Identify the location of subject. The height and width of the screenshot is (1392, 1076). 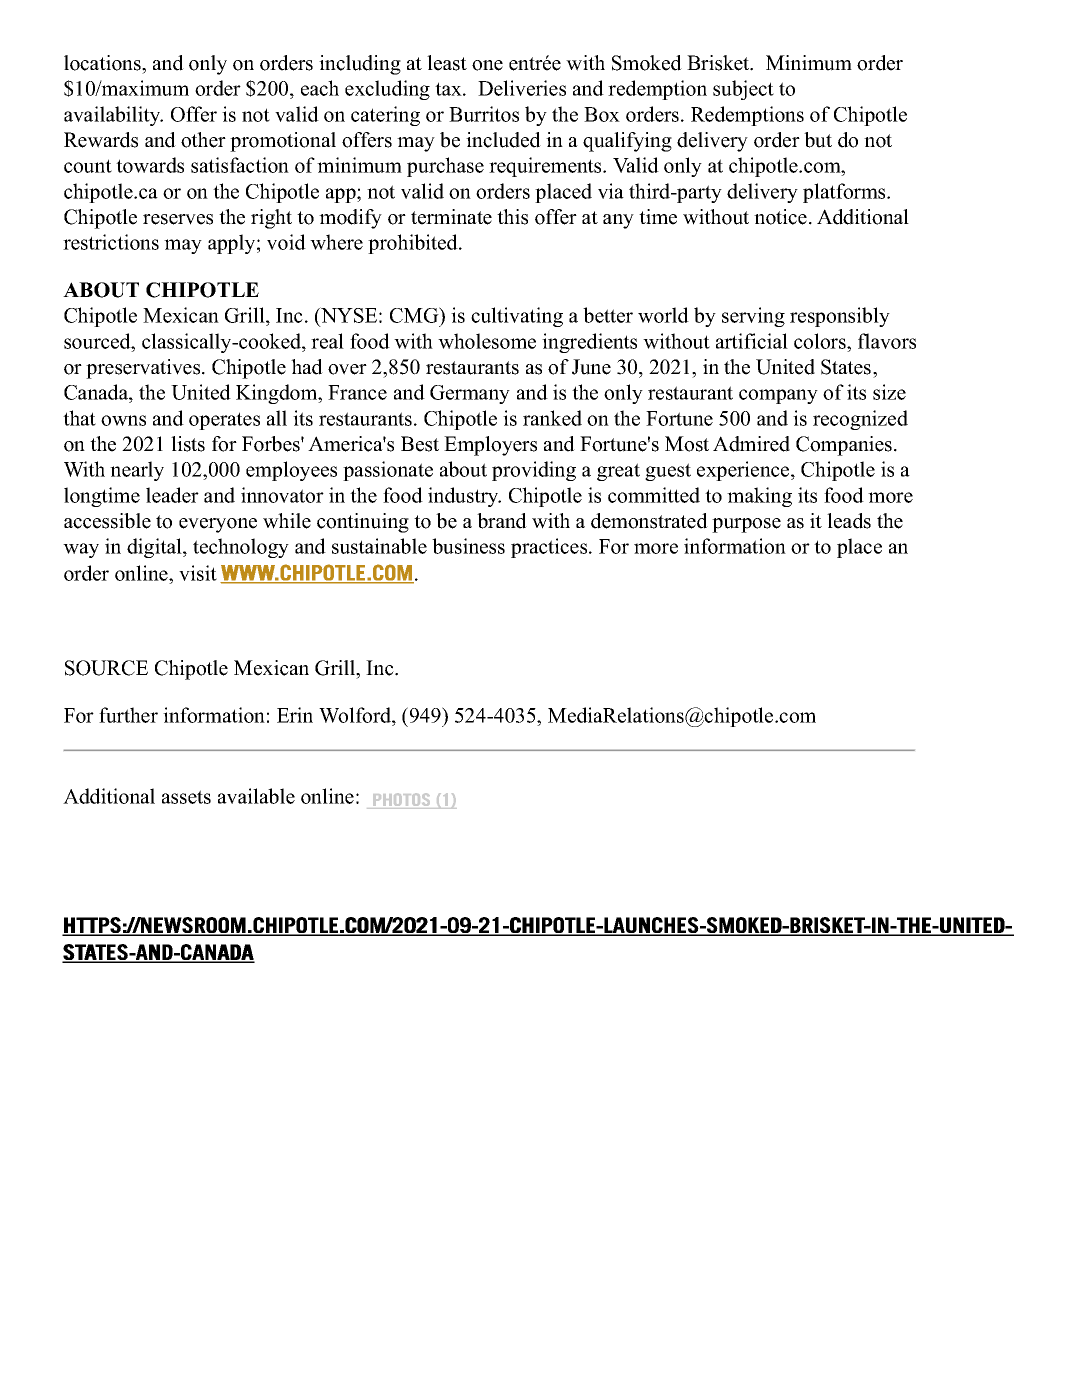
(743, 90).
